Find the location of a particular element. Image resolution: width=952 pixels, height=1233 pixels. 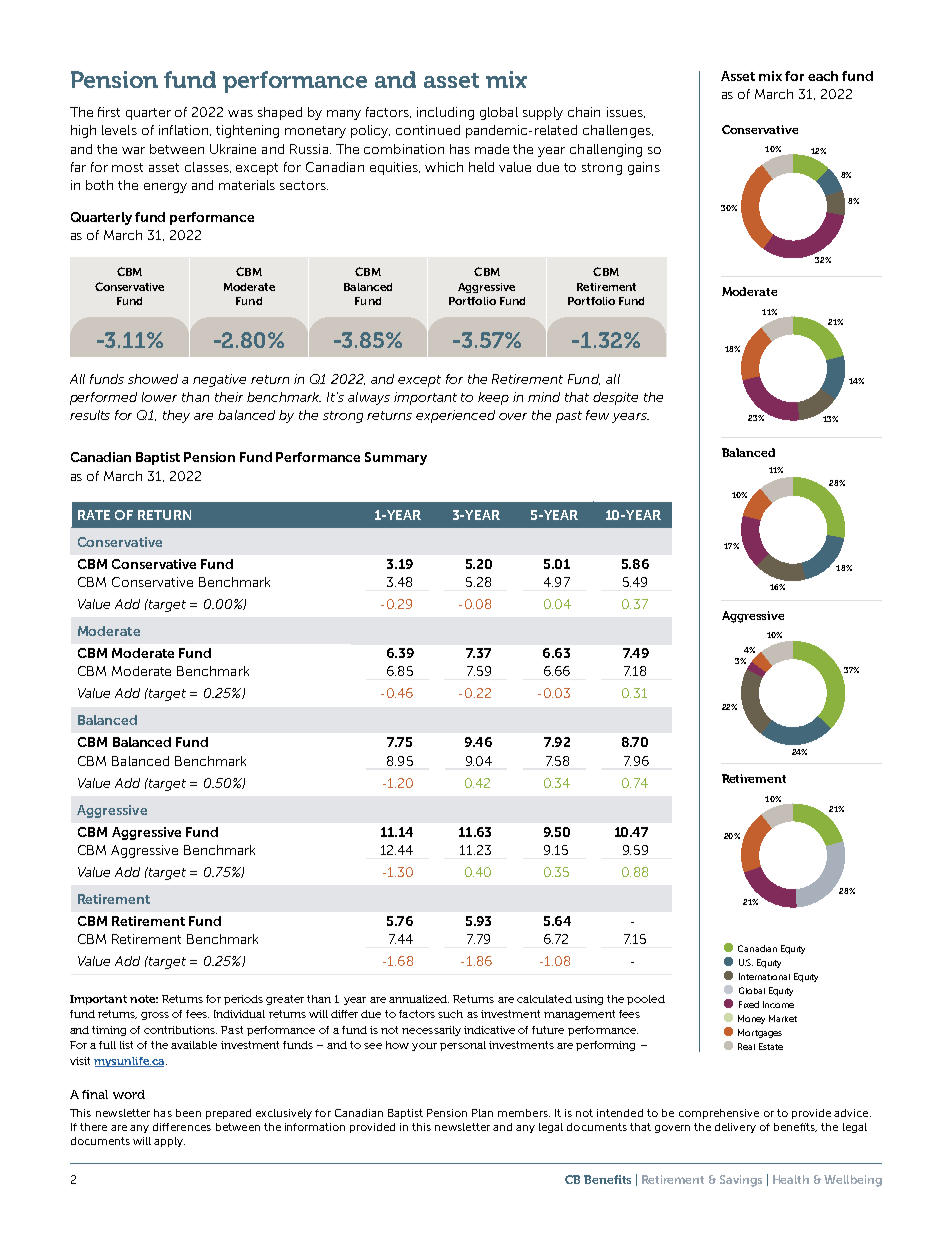

each is located at coordinates (823, 76).
